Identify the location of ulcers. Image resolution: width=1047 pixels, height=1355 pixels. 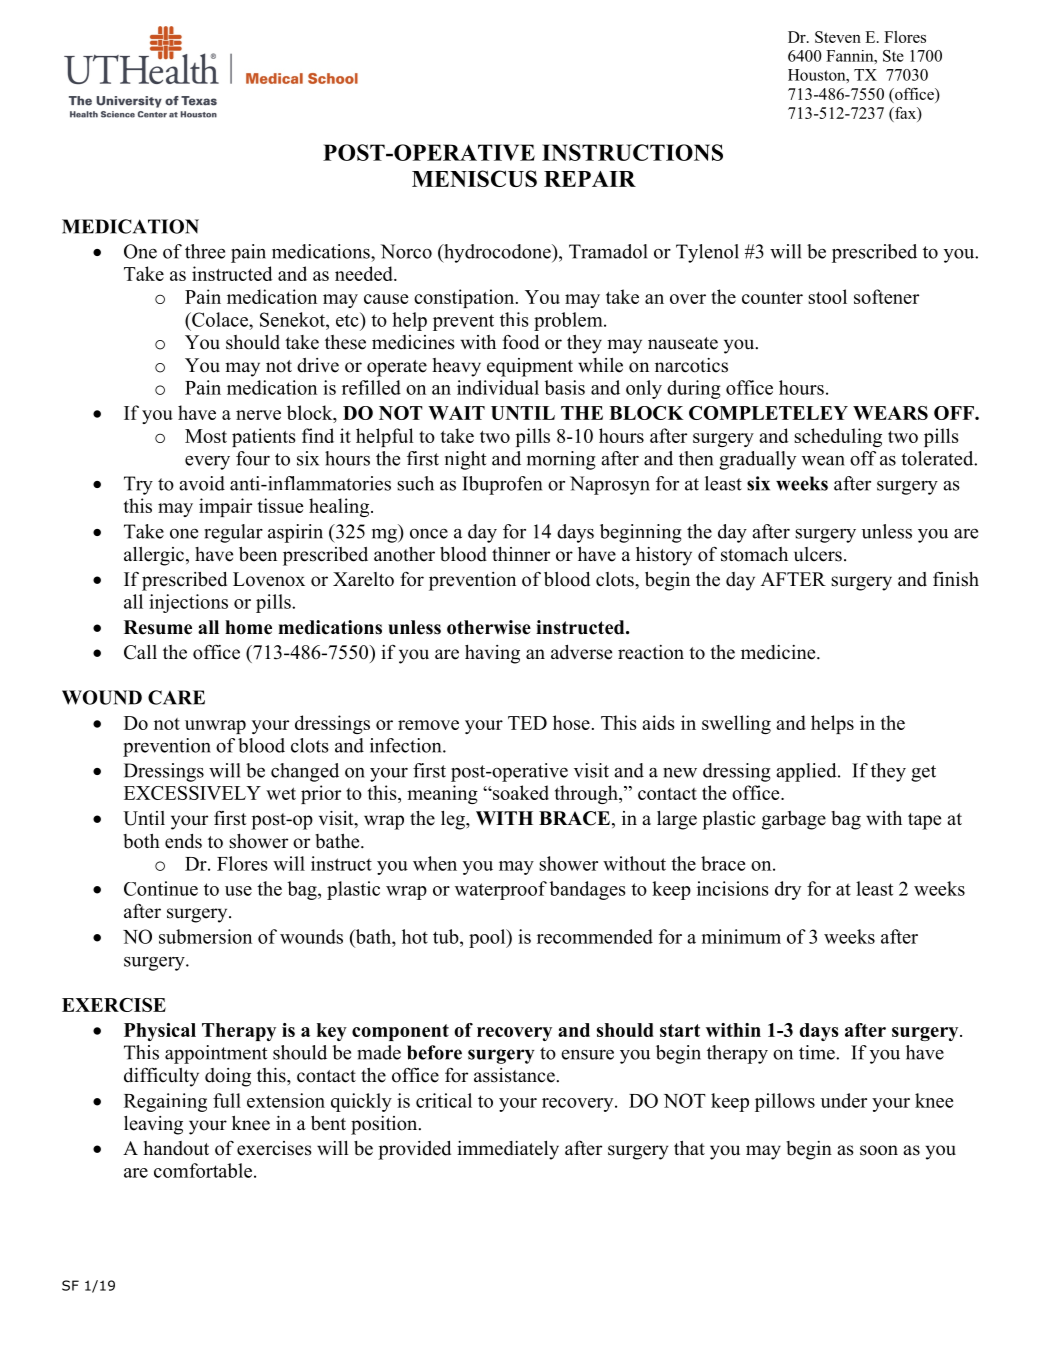
(818, 554).
